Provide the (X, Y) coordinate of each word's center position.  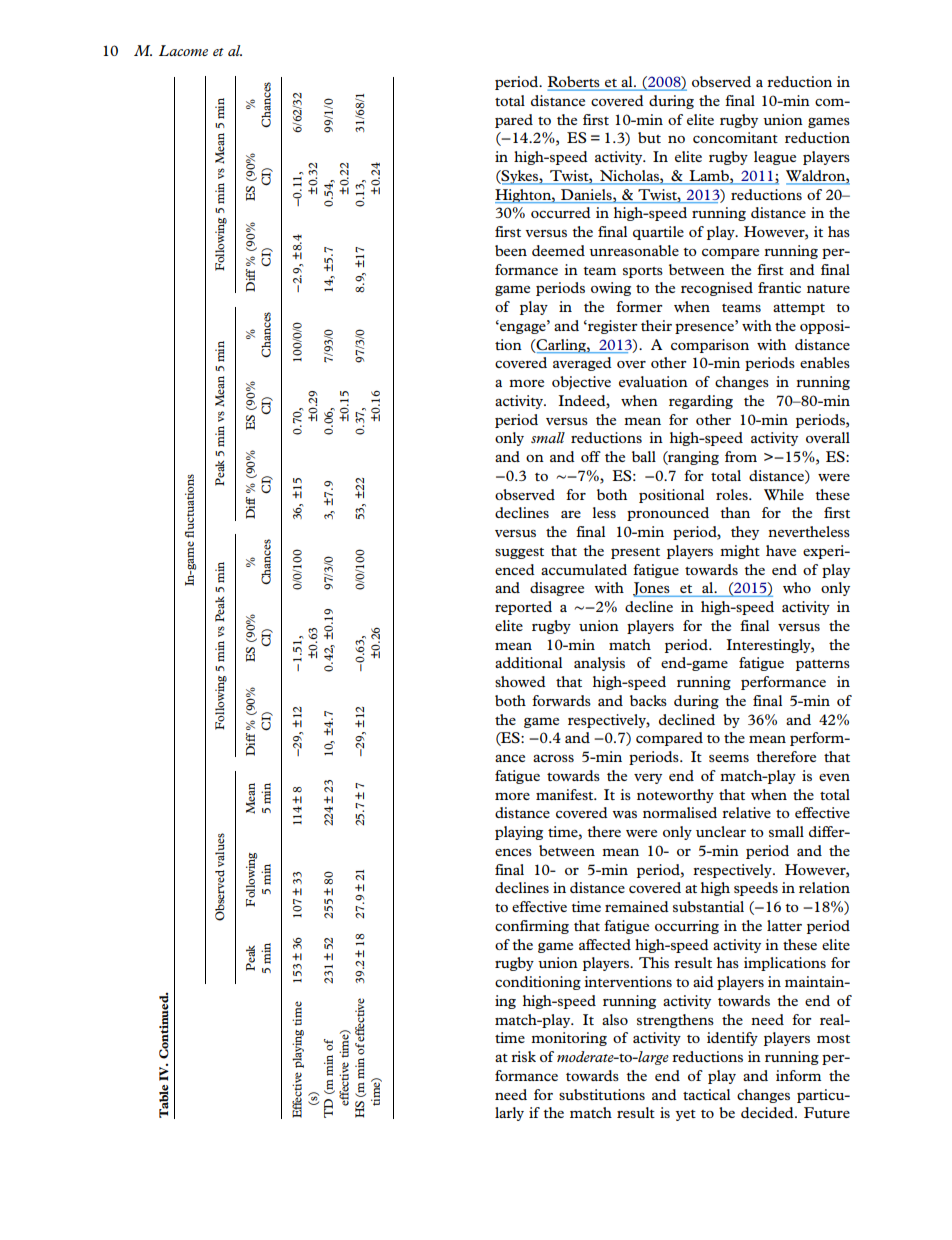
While (784, 494)
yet (685, 1115)
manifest (566, 794)
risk (523, 1056)
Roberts (575, 83)
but (649, 137)
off (591, 456)
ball (644, 456)
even (834, 777)
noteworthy (675, 796)
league (775, 158)
